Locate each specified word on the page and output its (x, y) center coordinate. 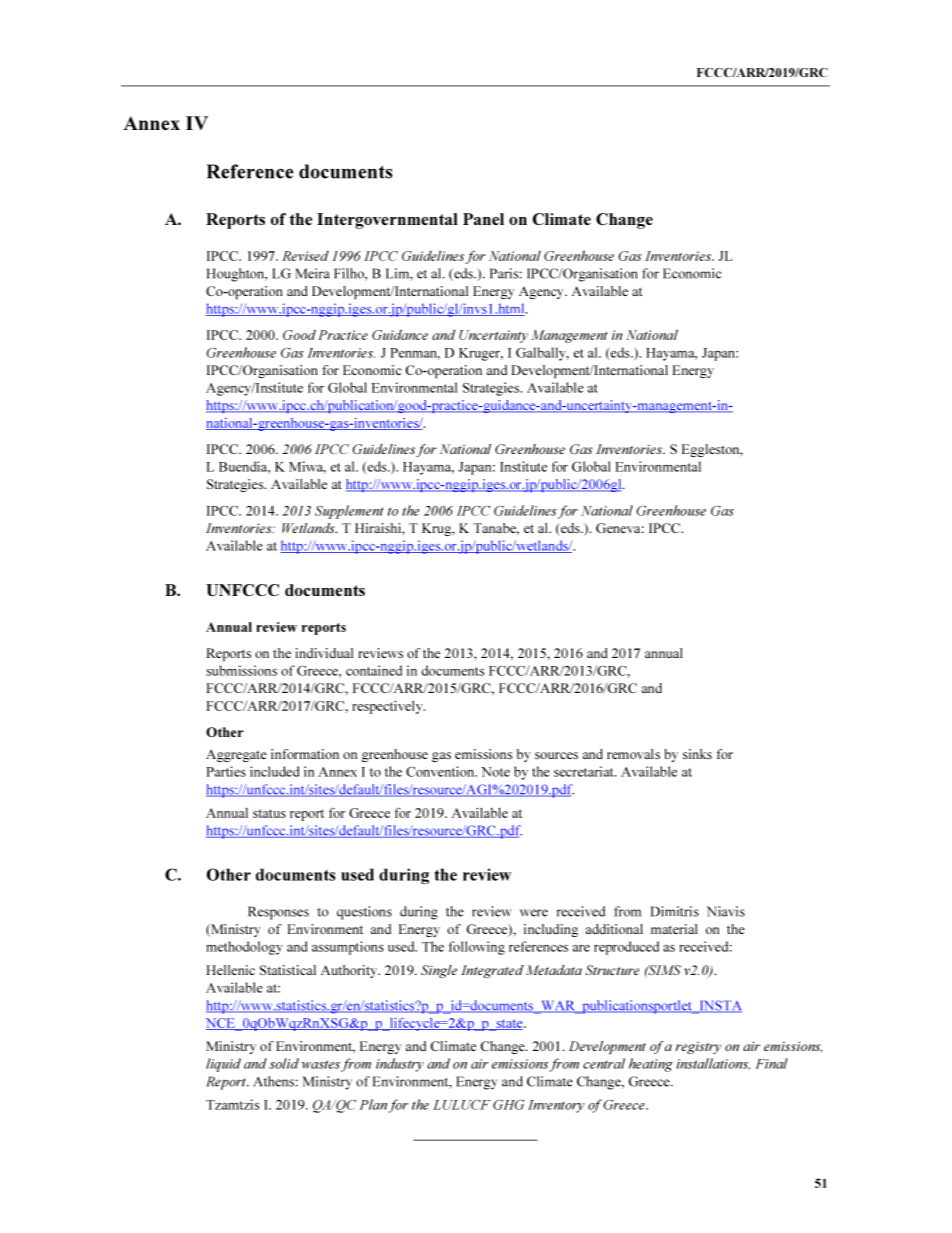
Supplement (349, 512)
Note (495, 772)
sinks (697, 754)
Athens (273, 1081)
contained (374, 670)
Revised (305, 256)
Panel (483, 219)
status (269, 813)
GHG (508, 1105)
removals (633, 754)
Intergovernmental (387, 221)
